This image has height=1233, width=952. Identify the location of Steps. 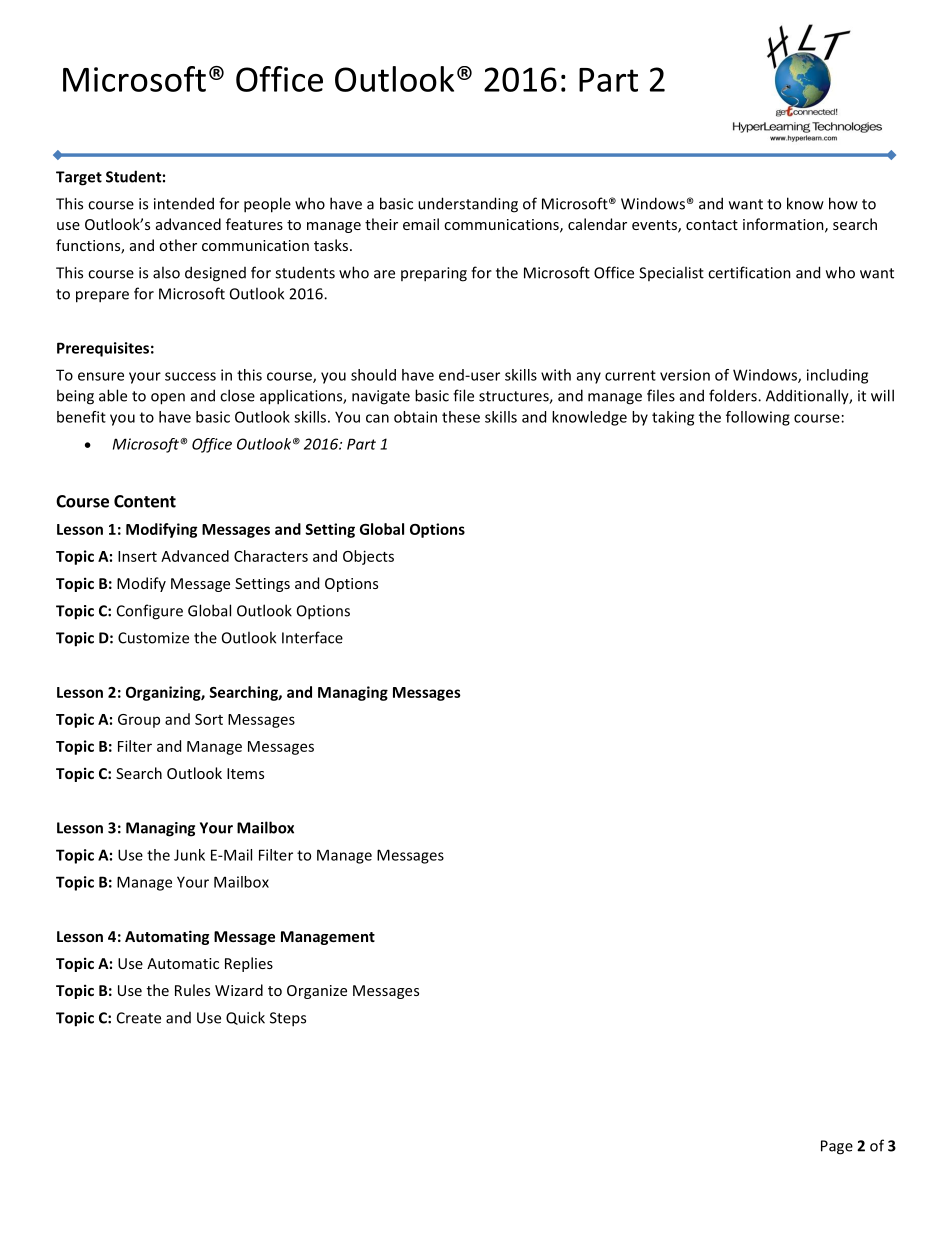
(288, 1019).
